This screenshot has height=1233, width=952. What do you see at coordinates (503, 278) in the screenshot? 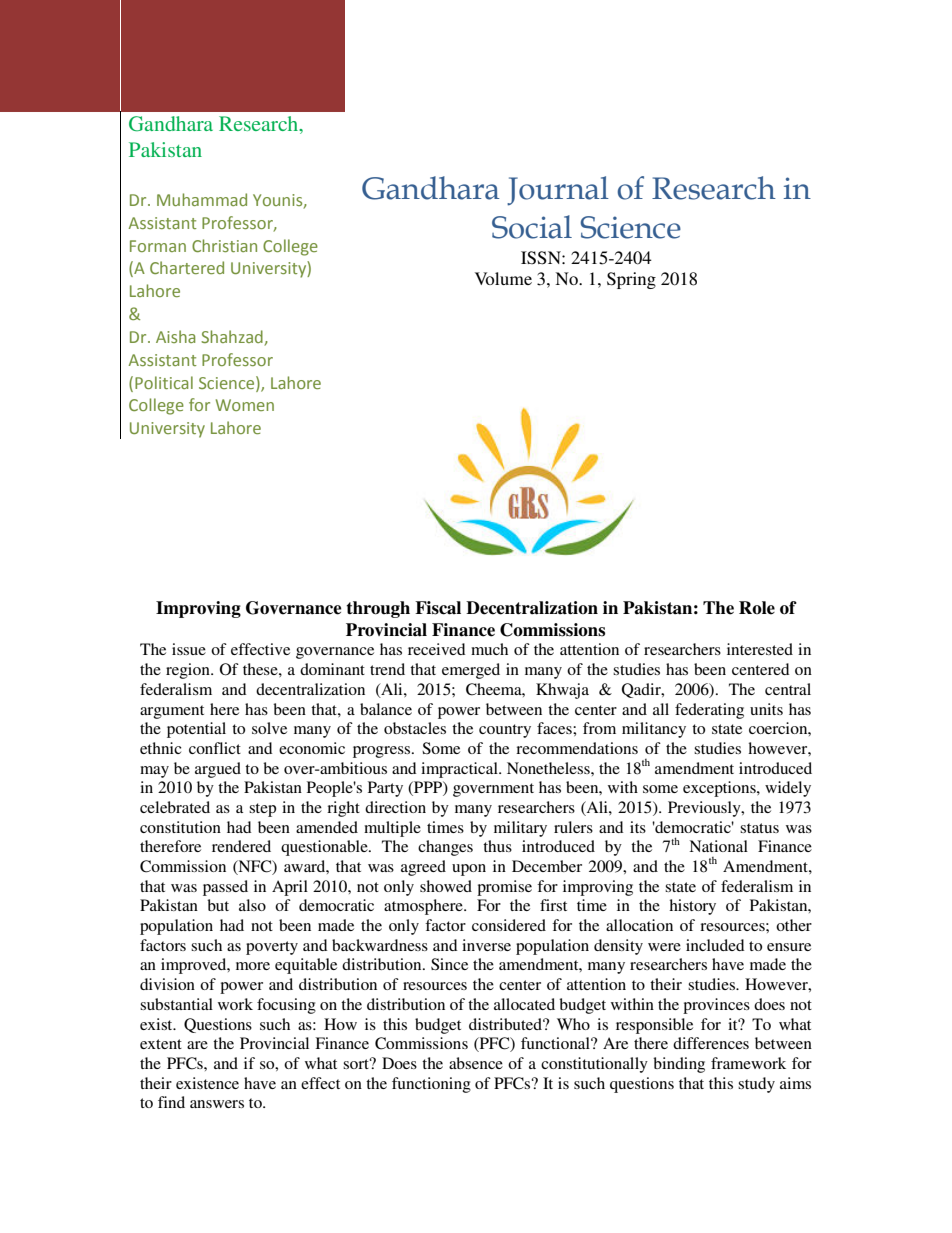
I see `Volume` at bounding box center [503, 278].
